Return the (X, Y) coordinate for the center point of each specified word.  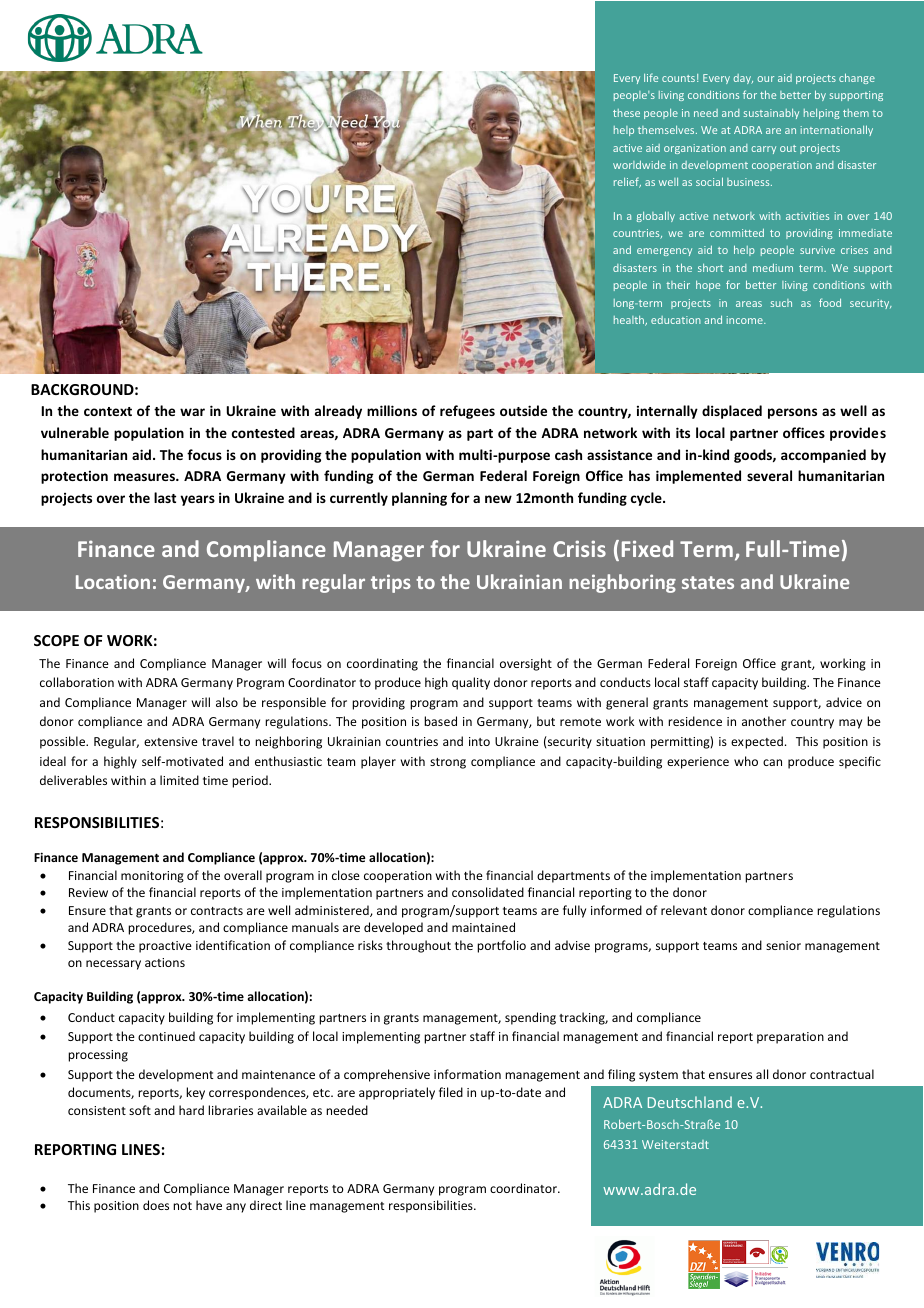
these (626, 113)
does (156, 1205)
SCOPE (56, 640)
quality (471, 683)
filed (451, 1092)
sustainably (771, 114)
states (708, 582)
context (108, 411)
